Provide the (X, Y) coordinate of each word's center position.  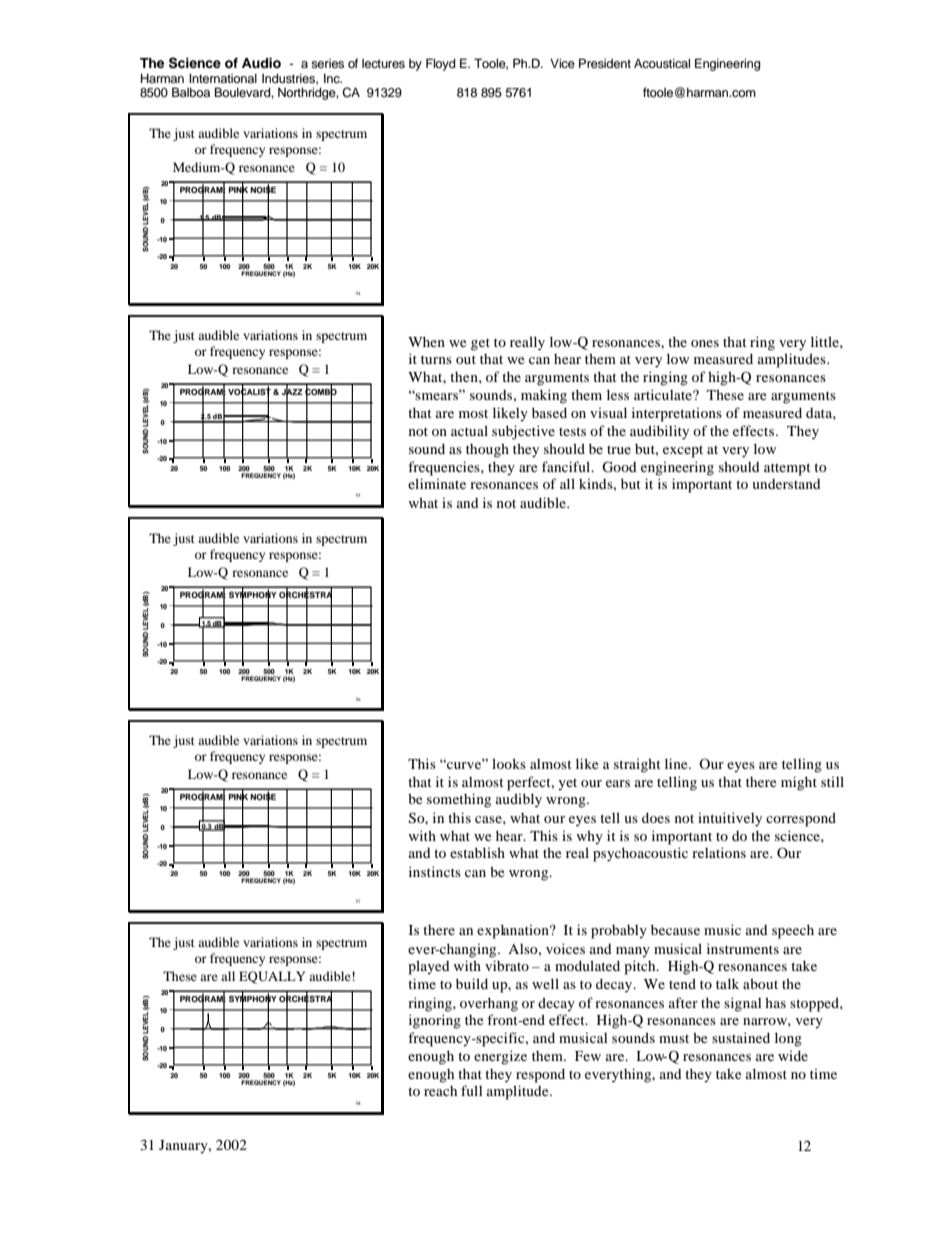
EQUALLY (272, 977)
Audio (261, 63)
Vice (562, 63)
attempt (787, 469)
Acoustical (662, 63)
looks (509, 763)
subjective (523, 432)
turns (436, 359)
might (799, 783)
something (459, 800)
